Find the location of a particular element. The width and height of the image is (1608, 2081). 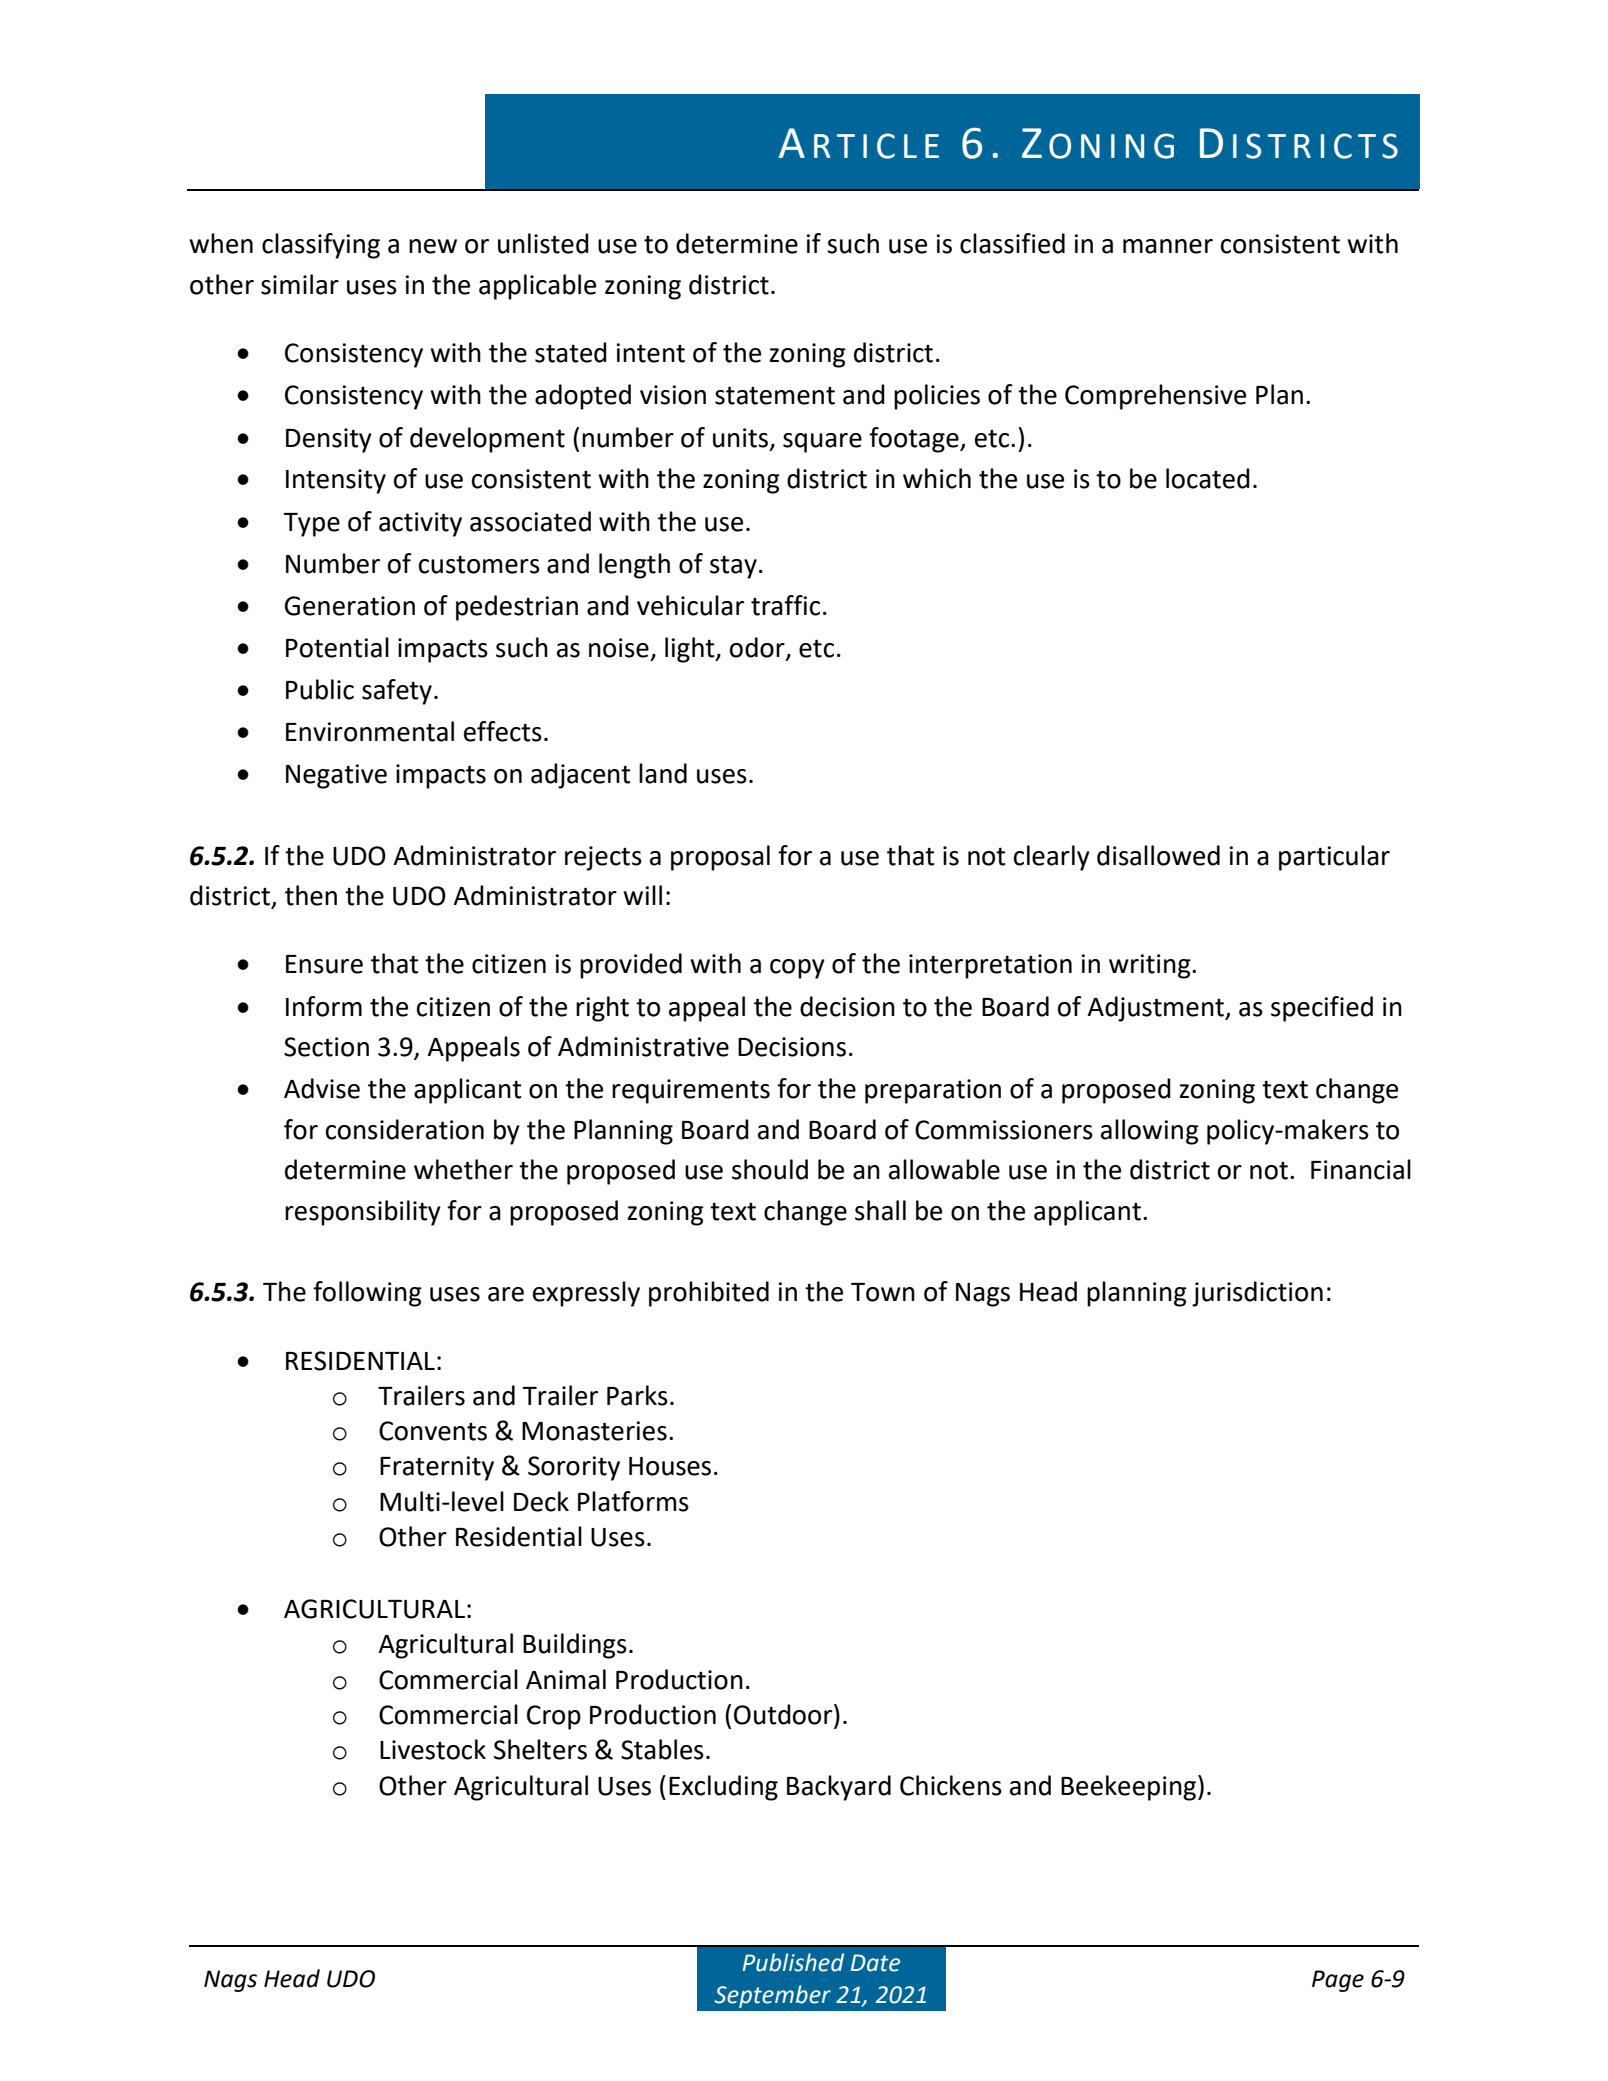

similar is located at coordinates (300, 284).
